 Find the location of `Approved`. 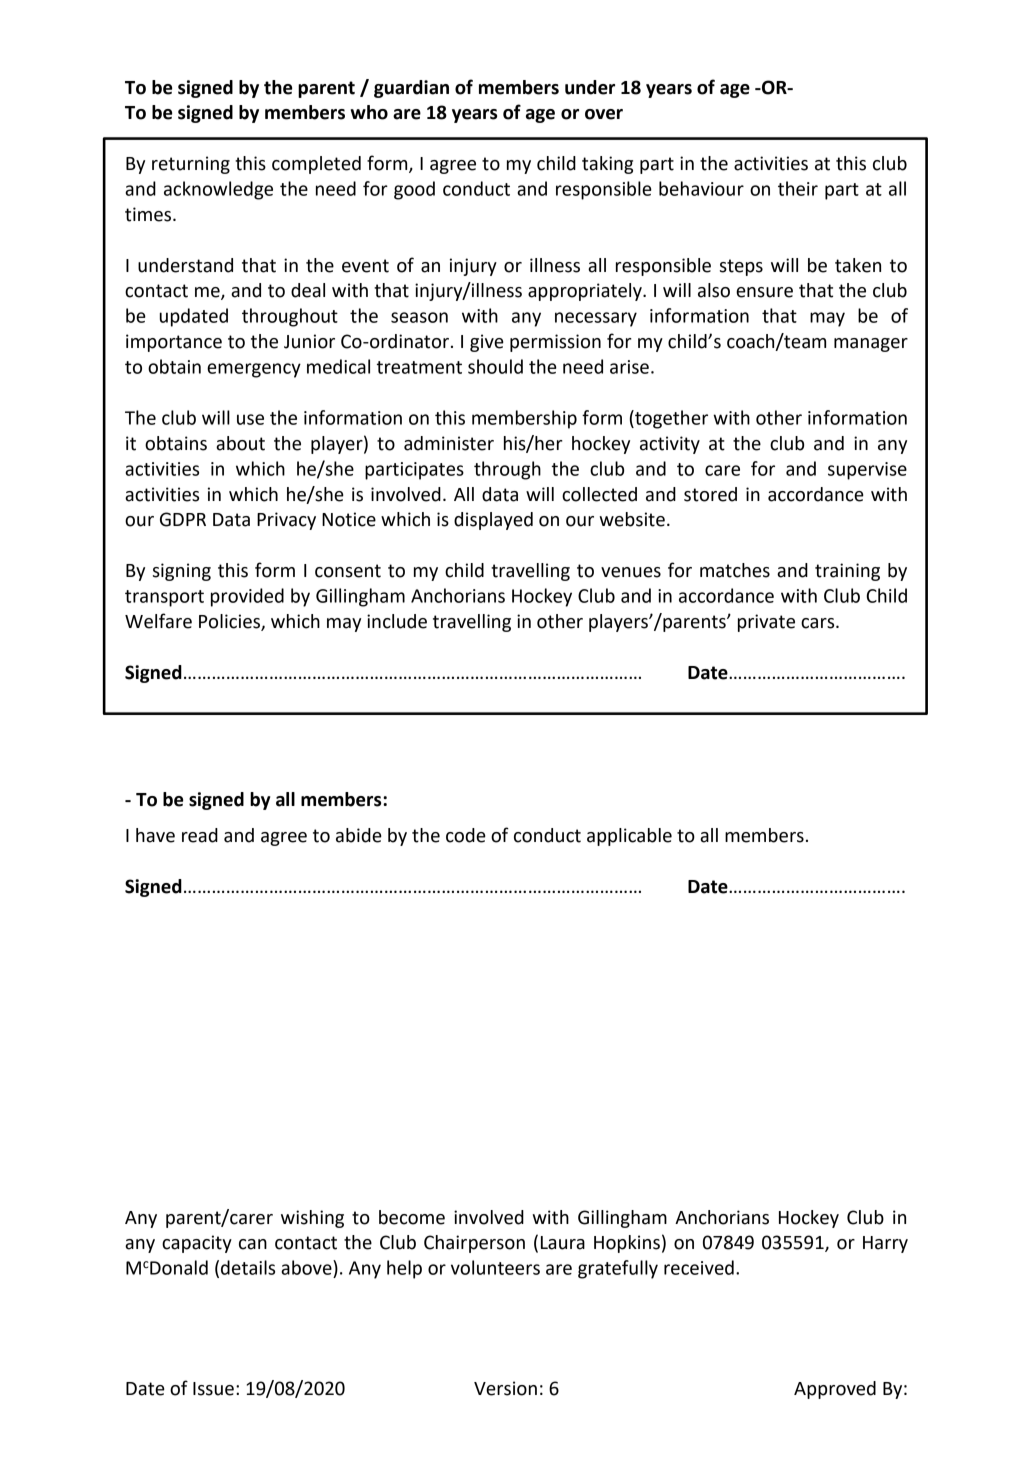

Approved is located at coordinates (835, 1390).
